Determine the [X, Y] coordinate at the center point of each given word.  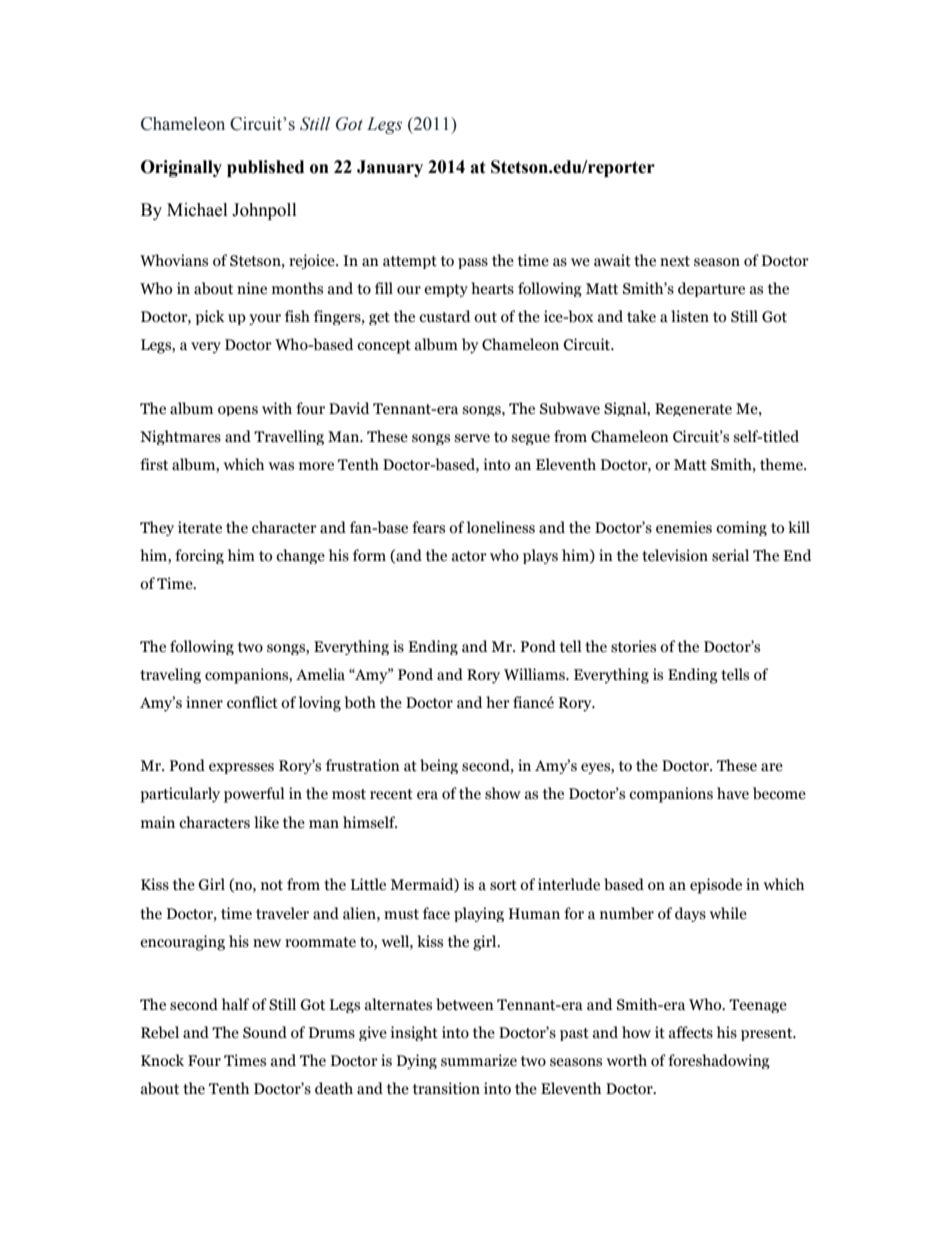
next [675, 261]
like [266, 822]
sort [503, 885]
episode [716, 886]
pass [473, 263]
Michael [197, 210]
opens [238, 411]
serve [472, 438]
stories [633, 646]
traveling [170, 676]
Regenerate [693, 409]
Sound [265, 1032]
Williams [535, 674]
